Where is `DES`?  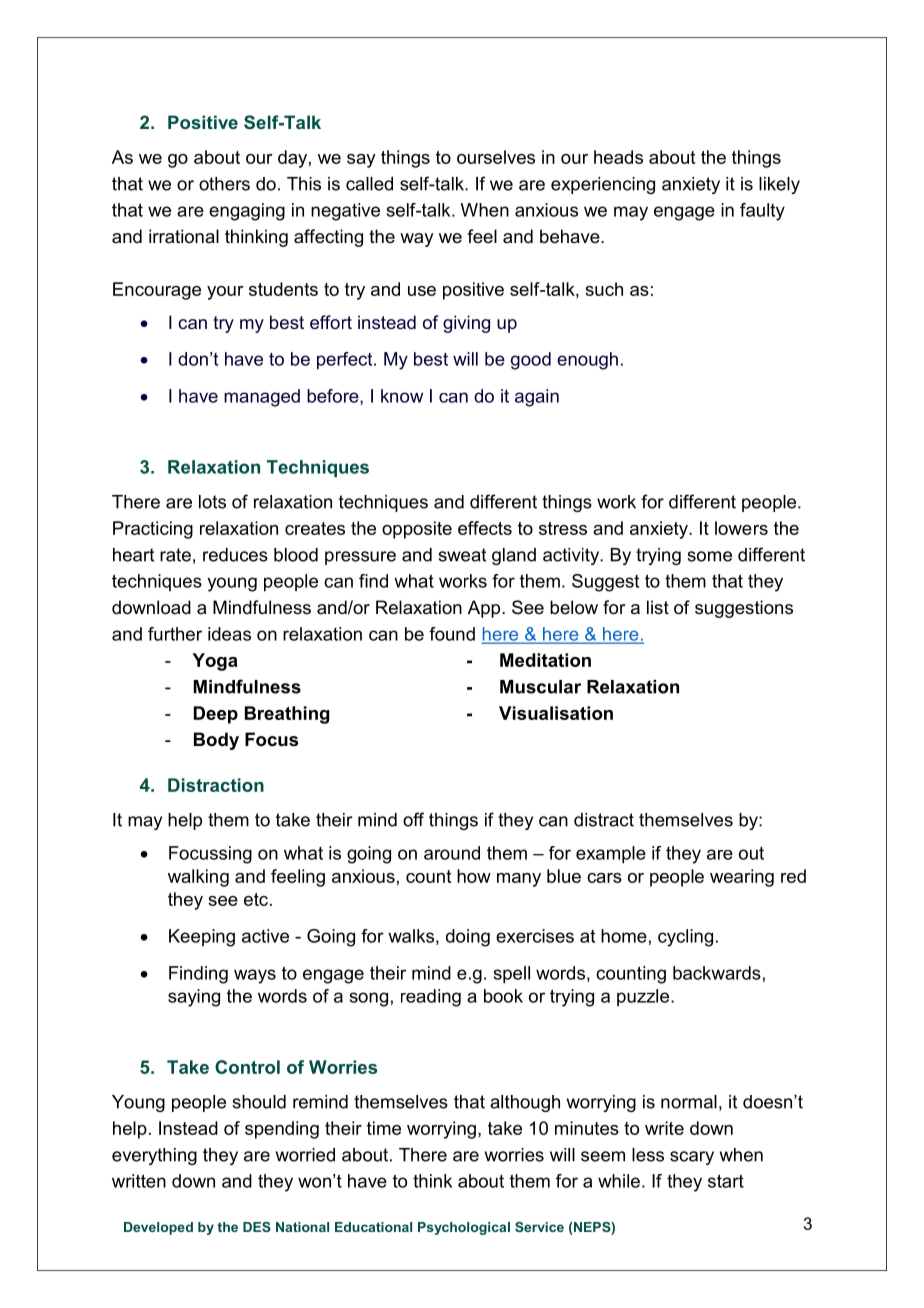 DES is located at coordinates (257, 1227).
